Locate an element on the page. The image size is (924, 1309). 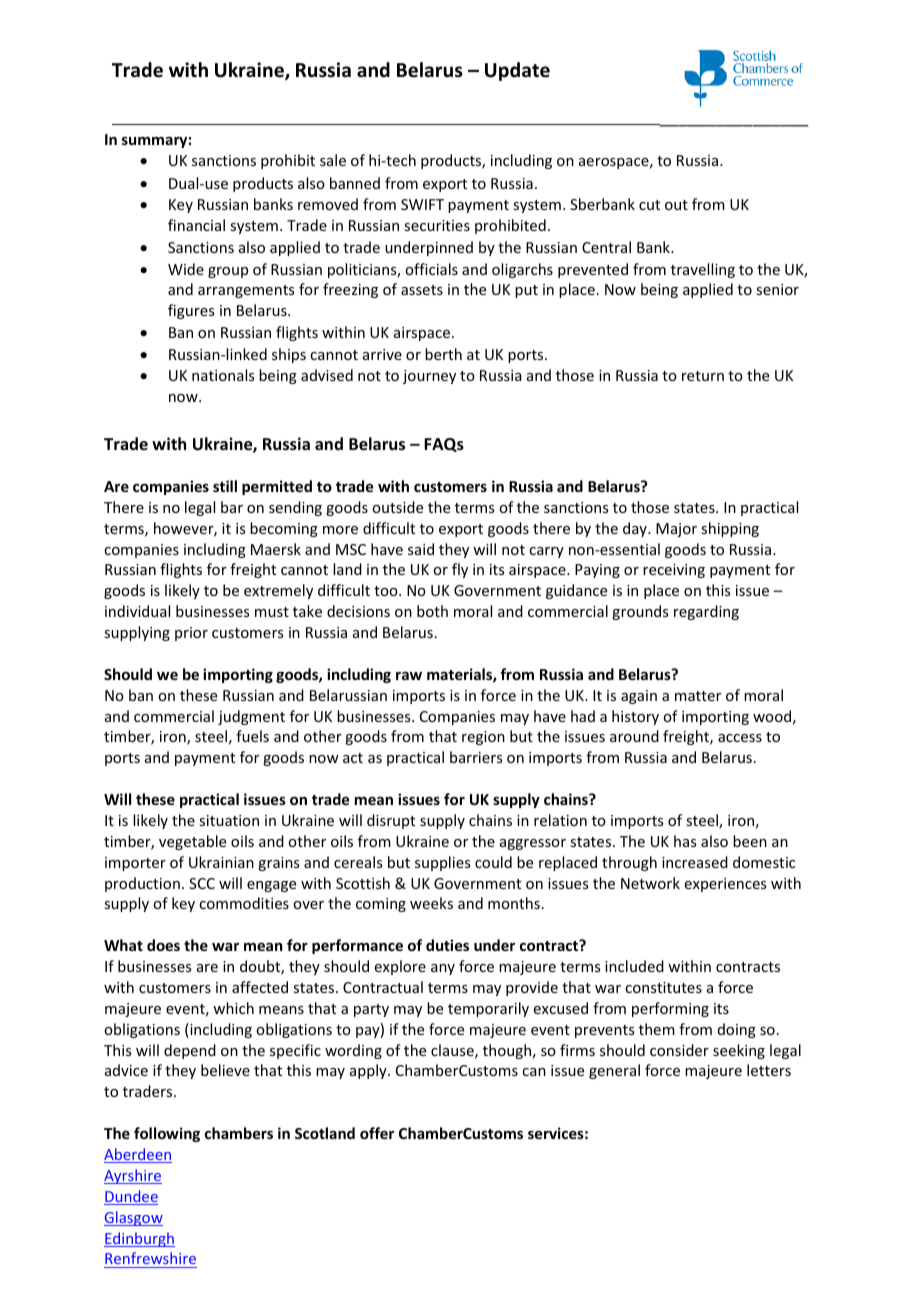
financial is located at coordinates (196, 225).
